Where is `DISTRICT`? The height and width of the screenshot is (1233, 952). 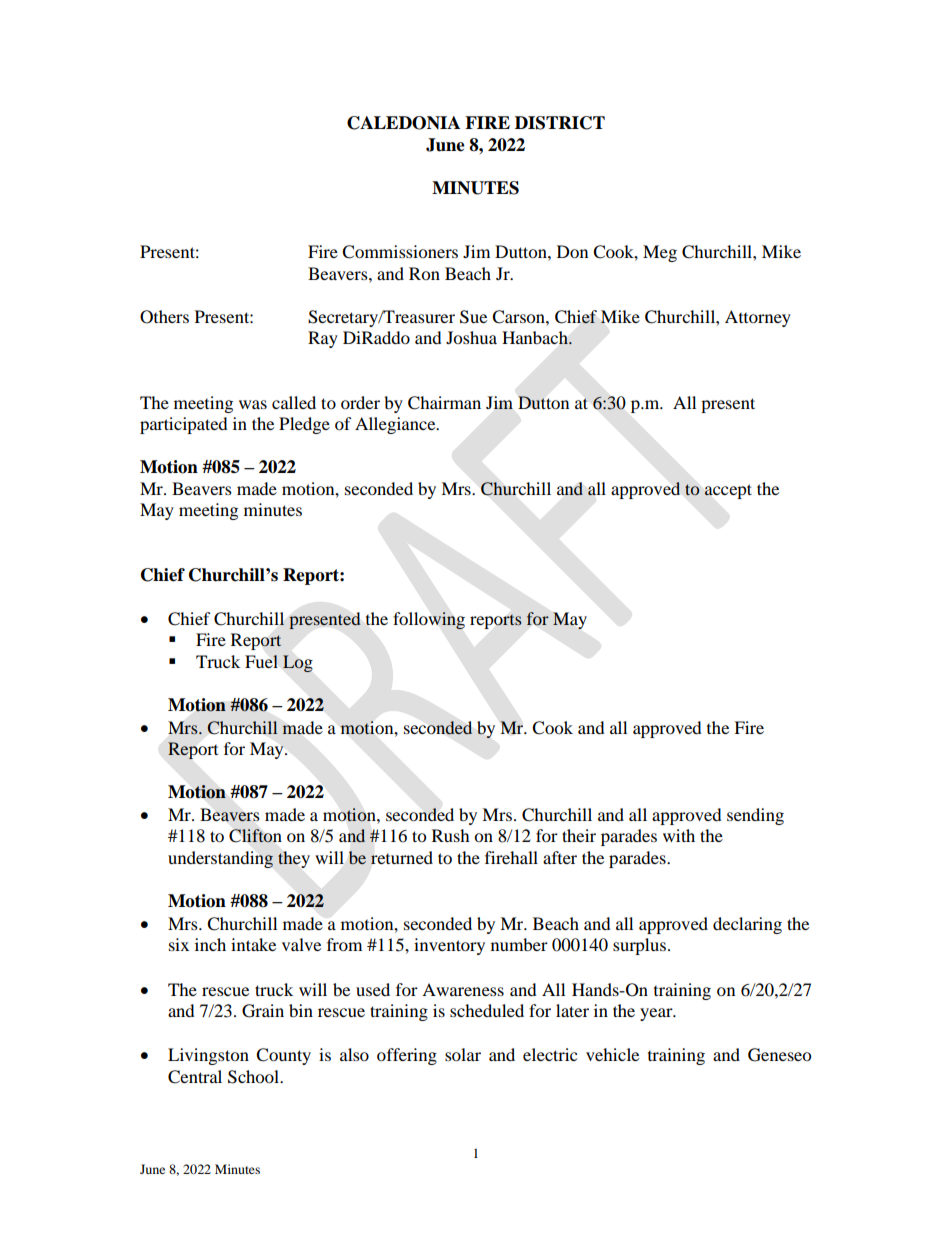 DISTRICT is located at coordinates (560, 123).
